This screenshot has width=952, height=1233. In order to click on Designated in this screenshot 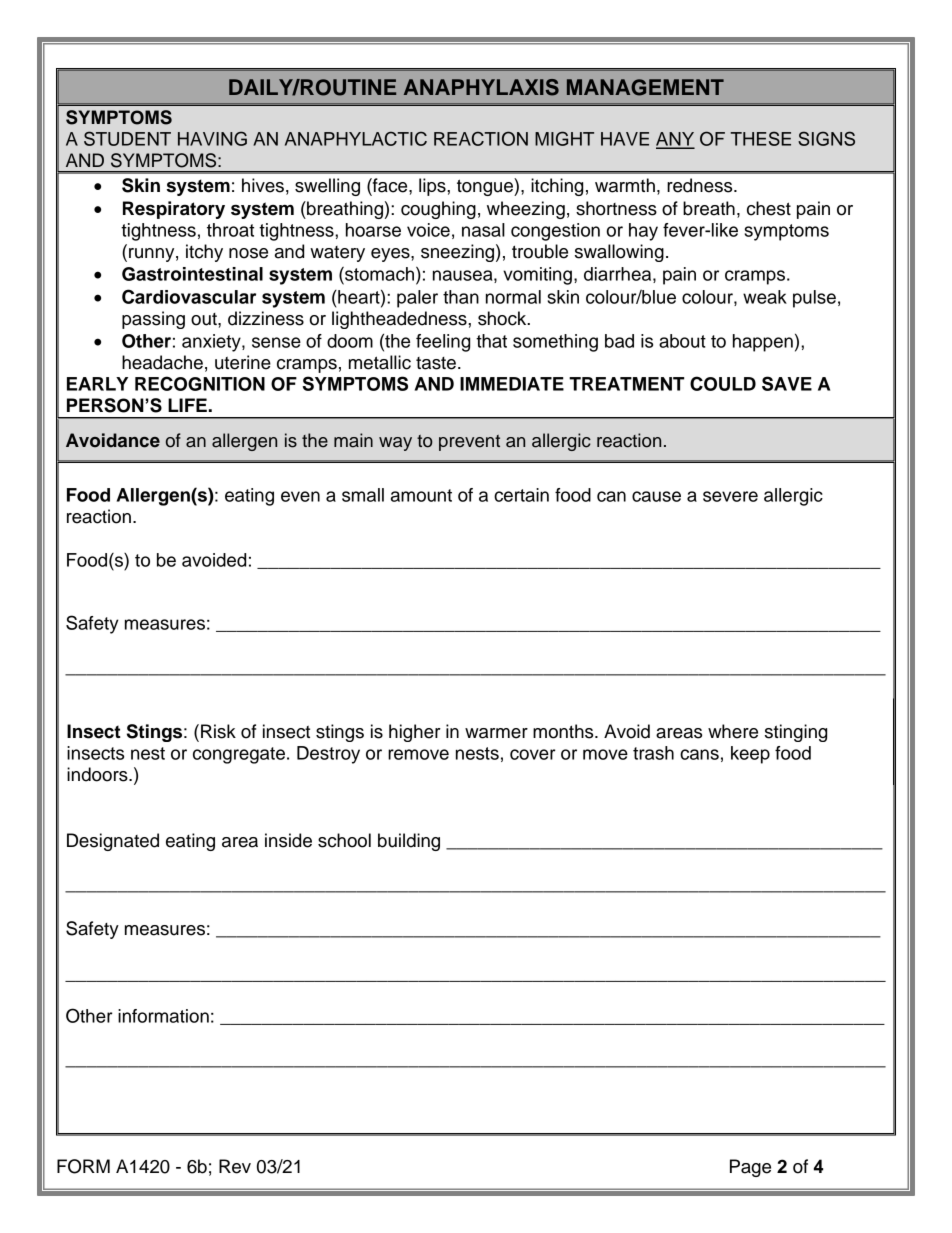, I will do `click(113, 842)`.
